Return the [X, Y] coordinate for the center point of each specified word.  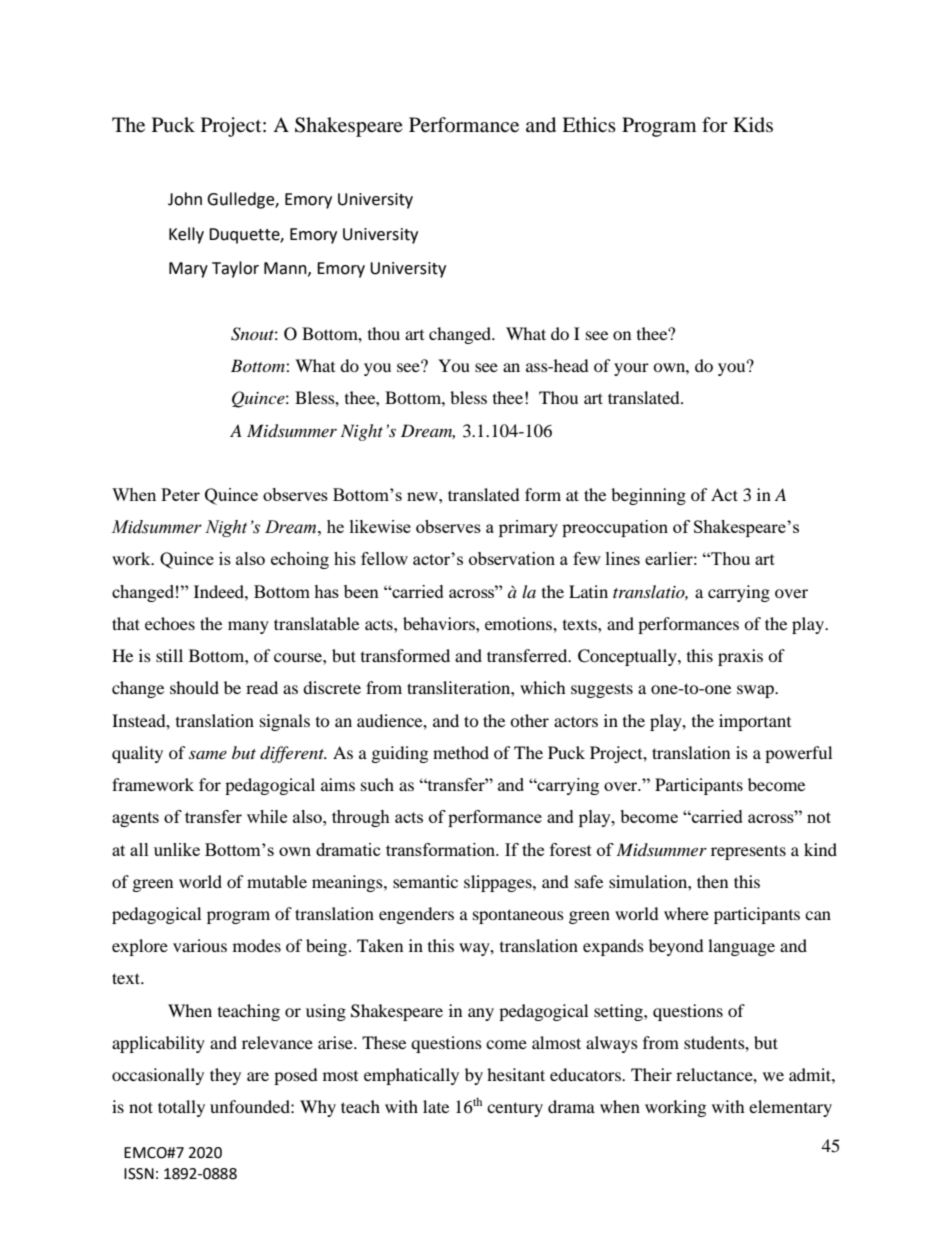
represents [748, 852]
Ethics [589, 124]
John [185, 199]
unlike [177, 849]
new [423, 496]
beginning [648, 496]
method [461, 752]
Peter [180, 494]
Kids [753, 124]
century [515, 1109]
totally [181, 1108]
